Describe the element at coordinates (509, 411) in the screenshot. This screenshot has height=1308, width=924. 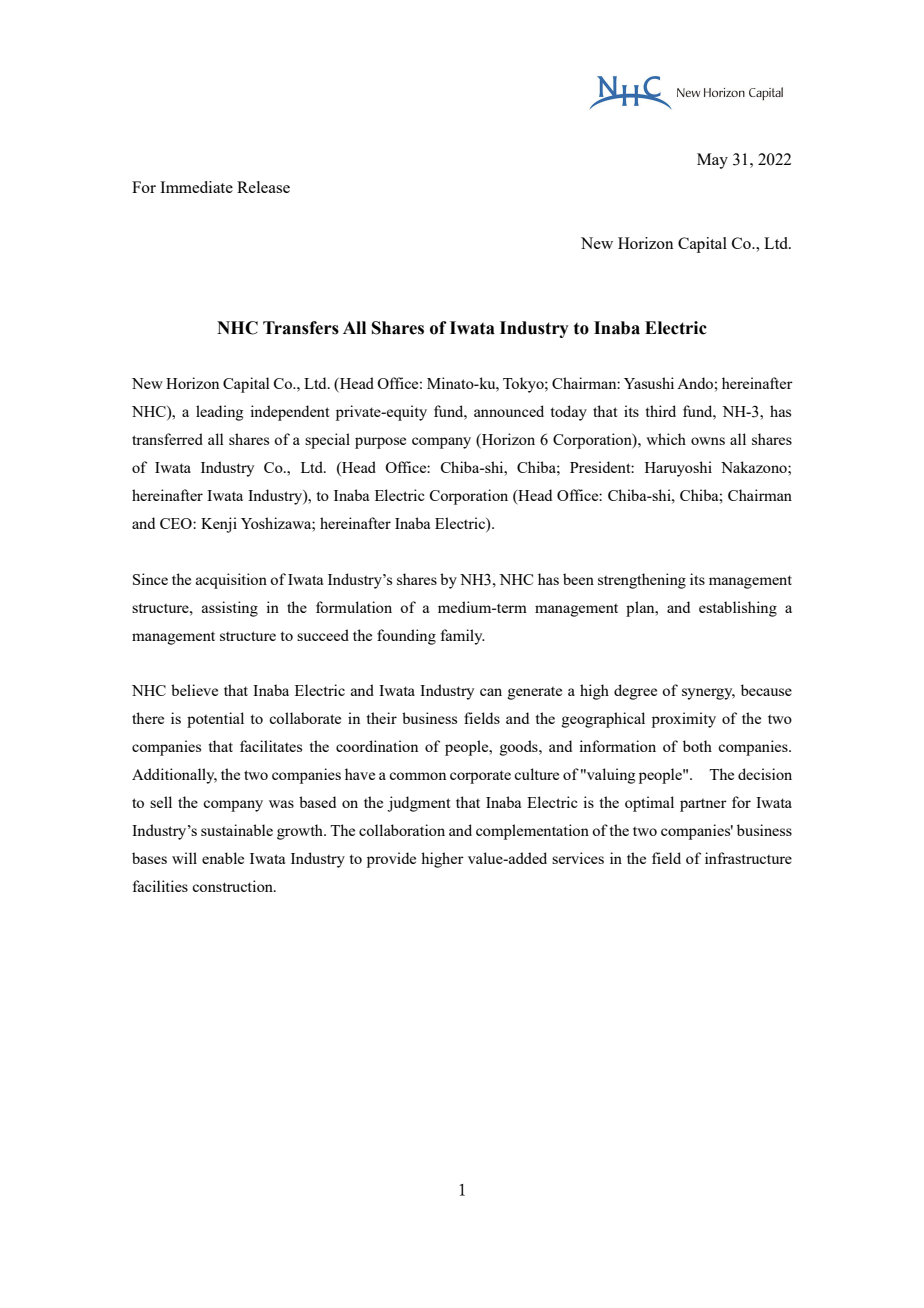
I see `announced` at that location.
